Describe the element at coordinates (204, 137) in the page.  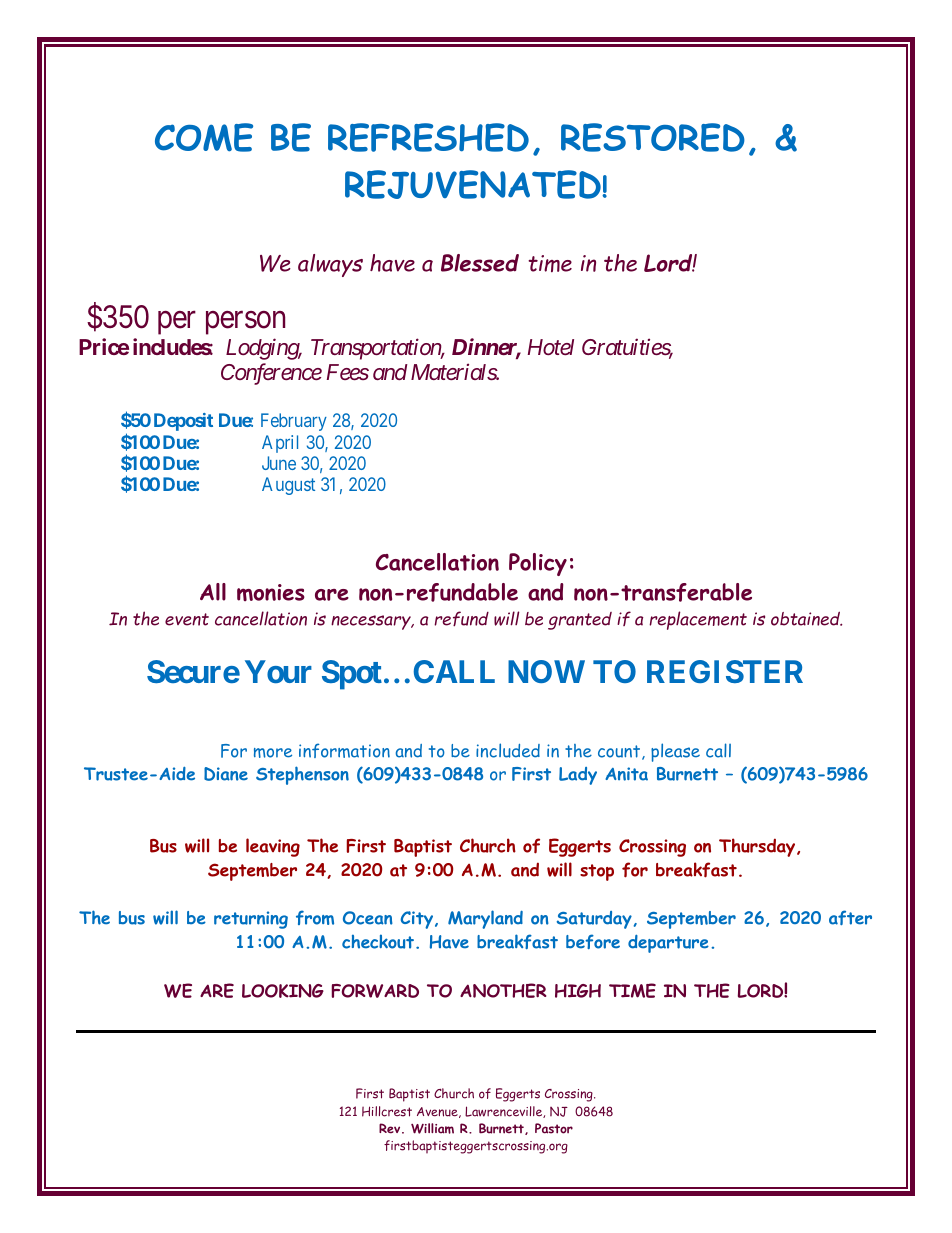
I see `COME` at that location.
